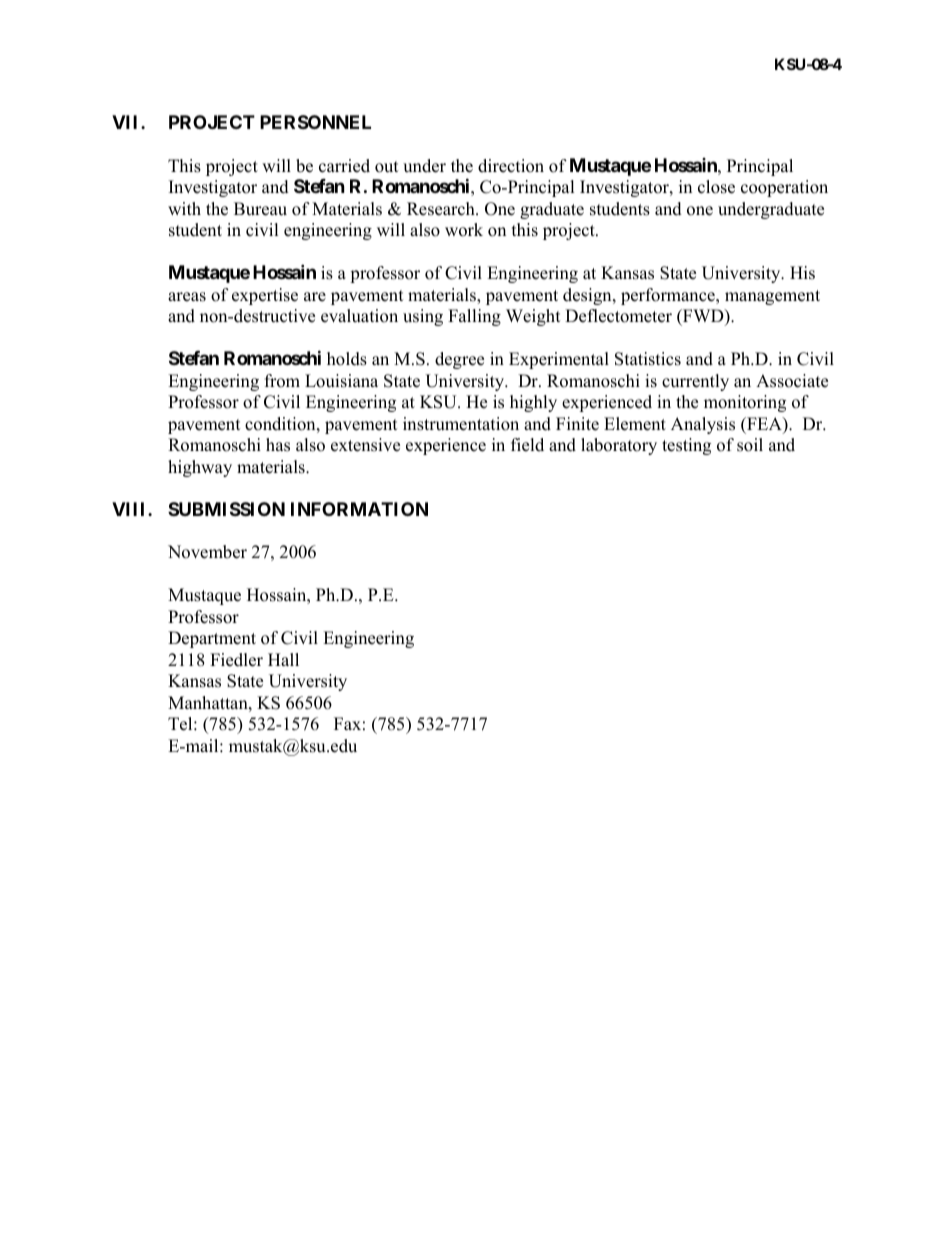 The width and height of the screenshot is (952, 1233). What do you see at coordinates (283, 659) in the screenshot?
I see `Hall` at bounding box center [283, 659].
